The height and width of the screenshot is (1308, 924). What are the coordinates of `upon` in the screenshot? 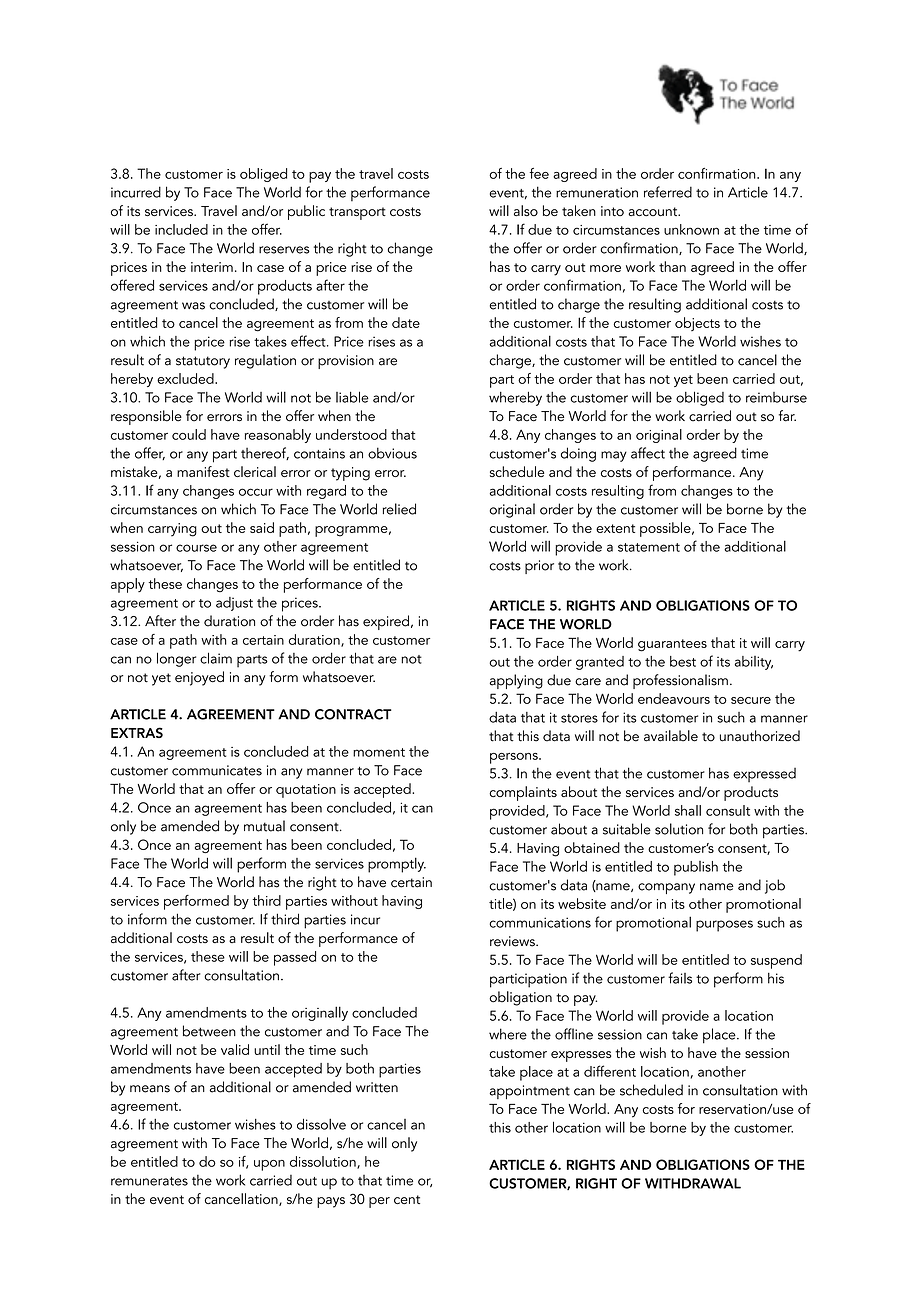 It's located at (269, 1165).
